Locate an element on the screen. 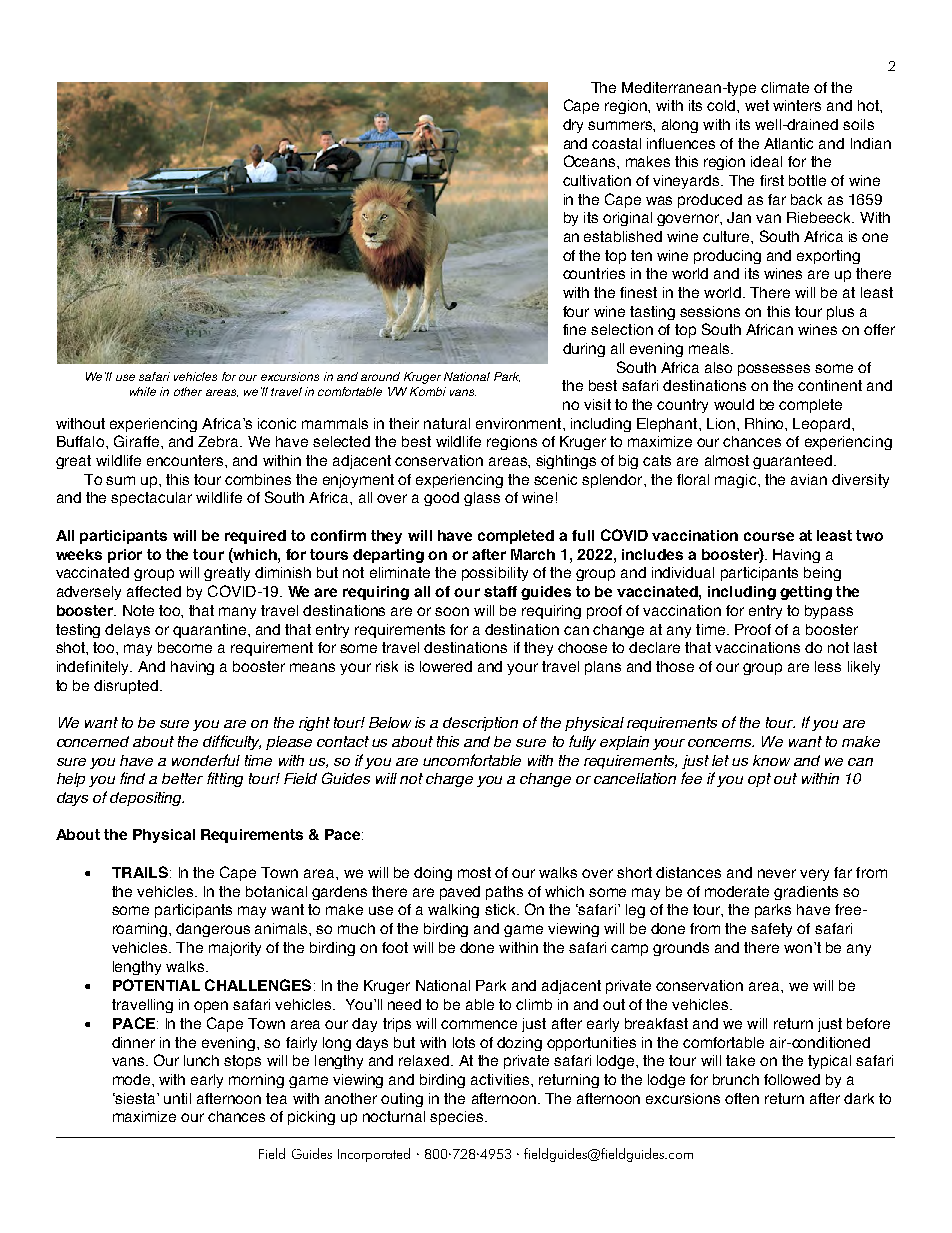 The image size is (952, 1233). species is located at coordinates (458, 1118).
